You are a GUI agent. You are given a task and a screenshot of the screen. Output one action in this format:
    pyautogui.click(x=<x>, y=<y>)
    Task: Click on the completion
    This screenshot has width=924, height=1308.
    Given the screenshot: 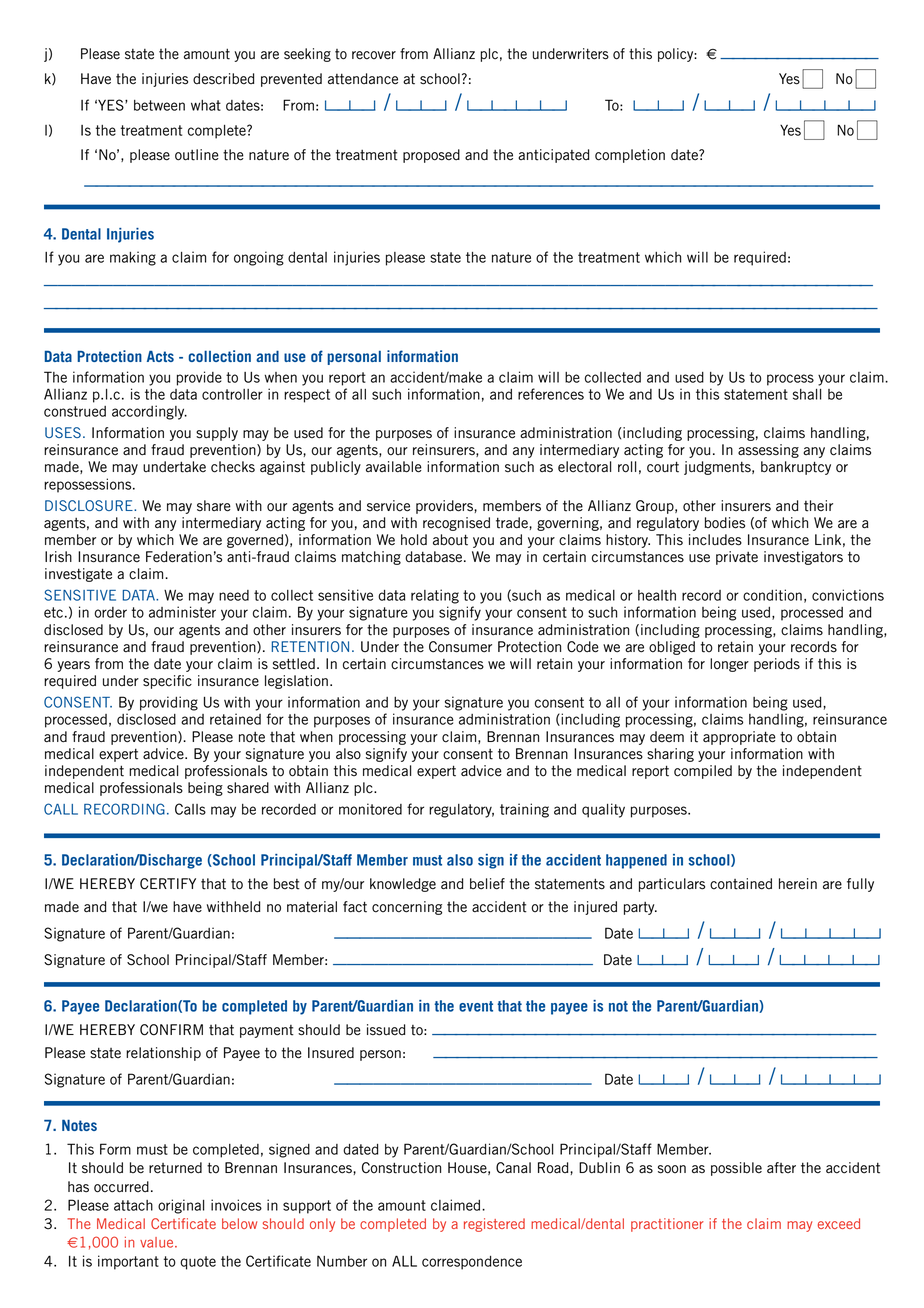 What is the action you would take?
    pyautogui.click(x=630, y=156)
